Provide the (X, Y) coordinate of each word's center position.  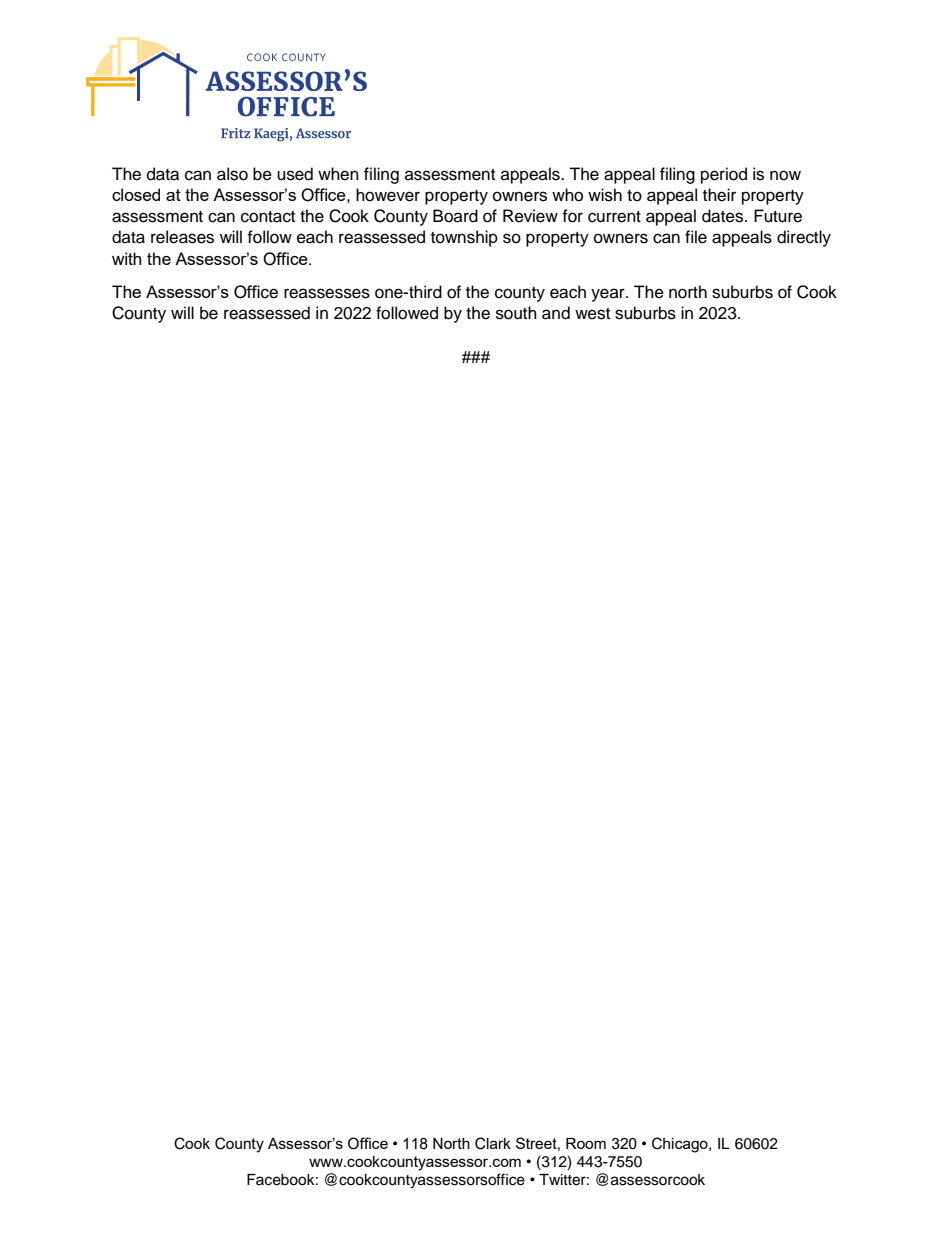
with (126, 258)
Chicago (681, 1145)
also (232, 174)
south (516, 313)
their (719, 195)
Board (455, 216)
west (592, 314)
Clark (493, 1143)
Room (586, 1143)
